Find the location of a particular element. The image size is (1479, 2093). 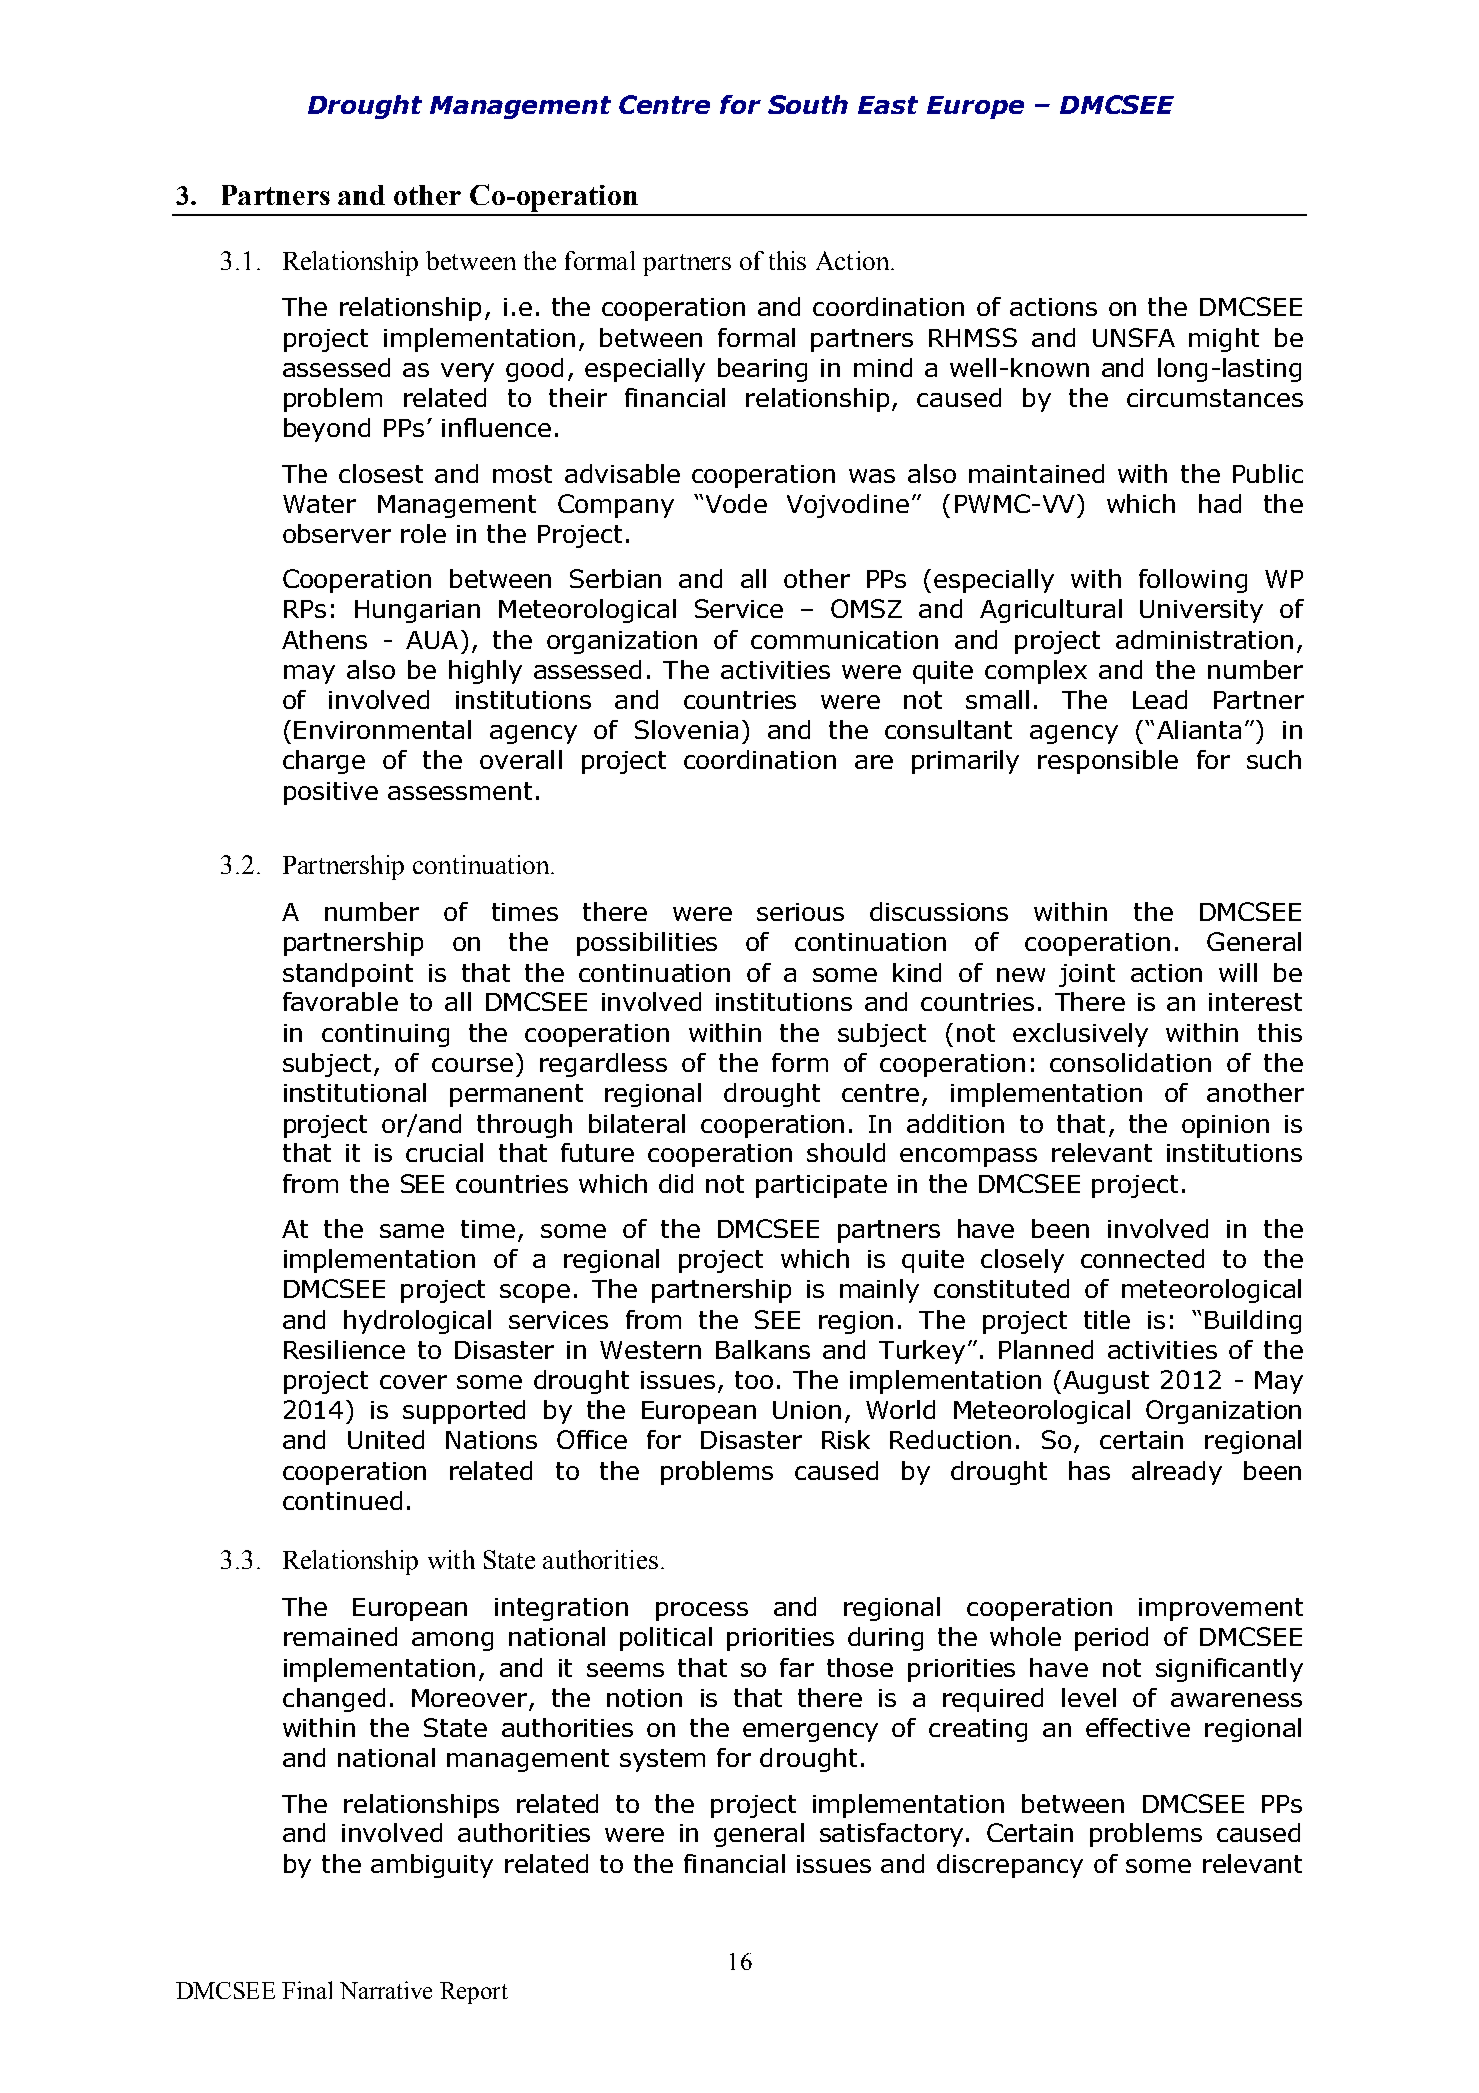

responsible is located at coordinates (1108, 762).
